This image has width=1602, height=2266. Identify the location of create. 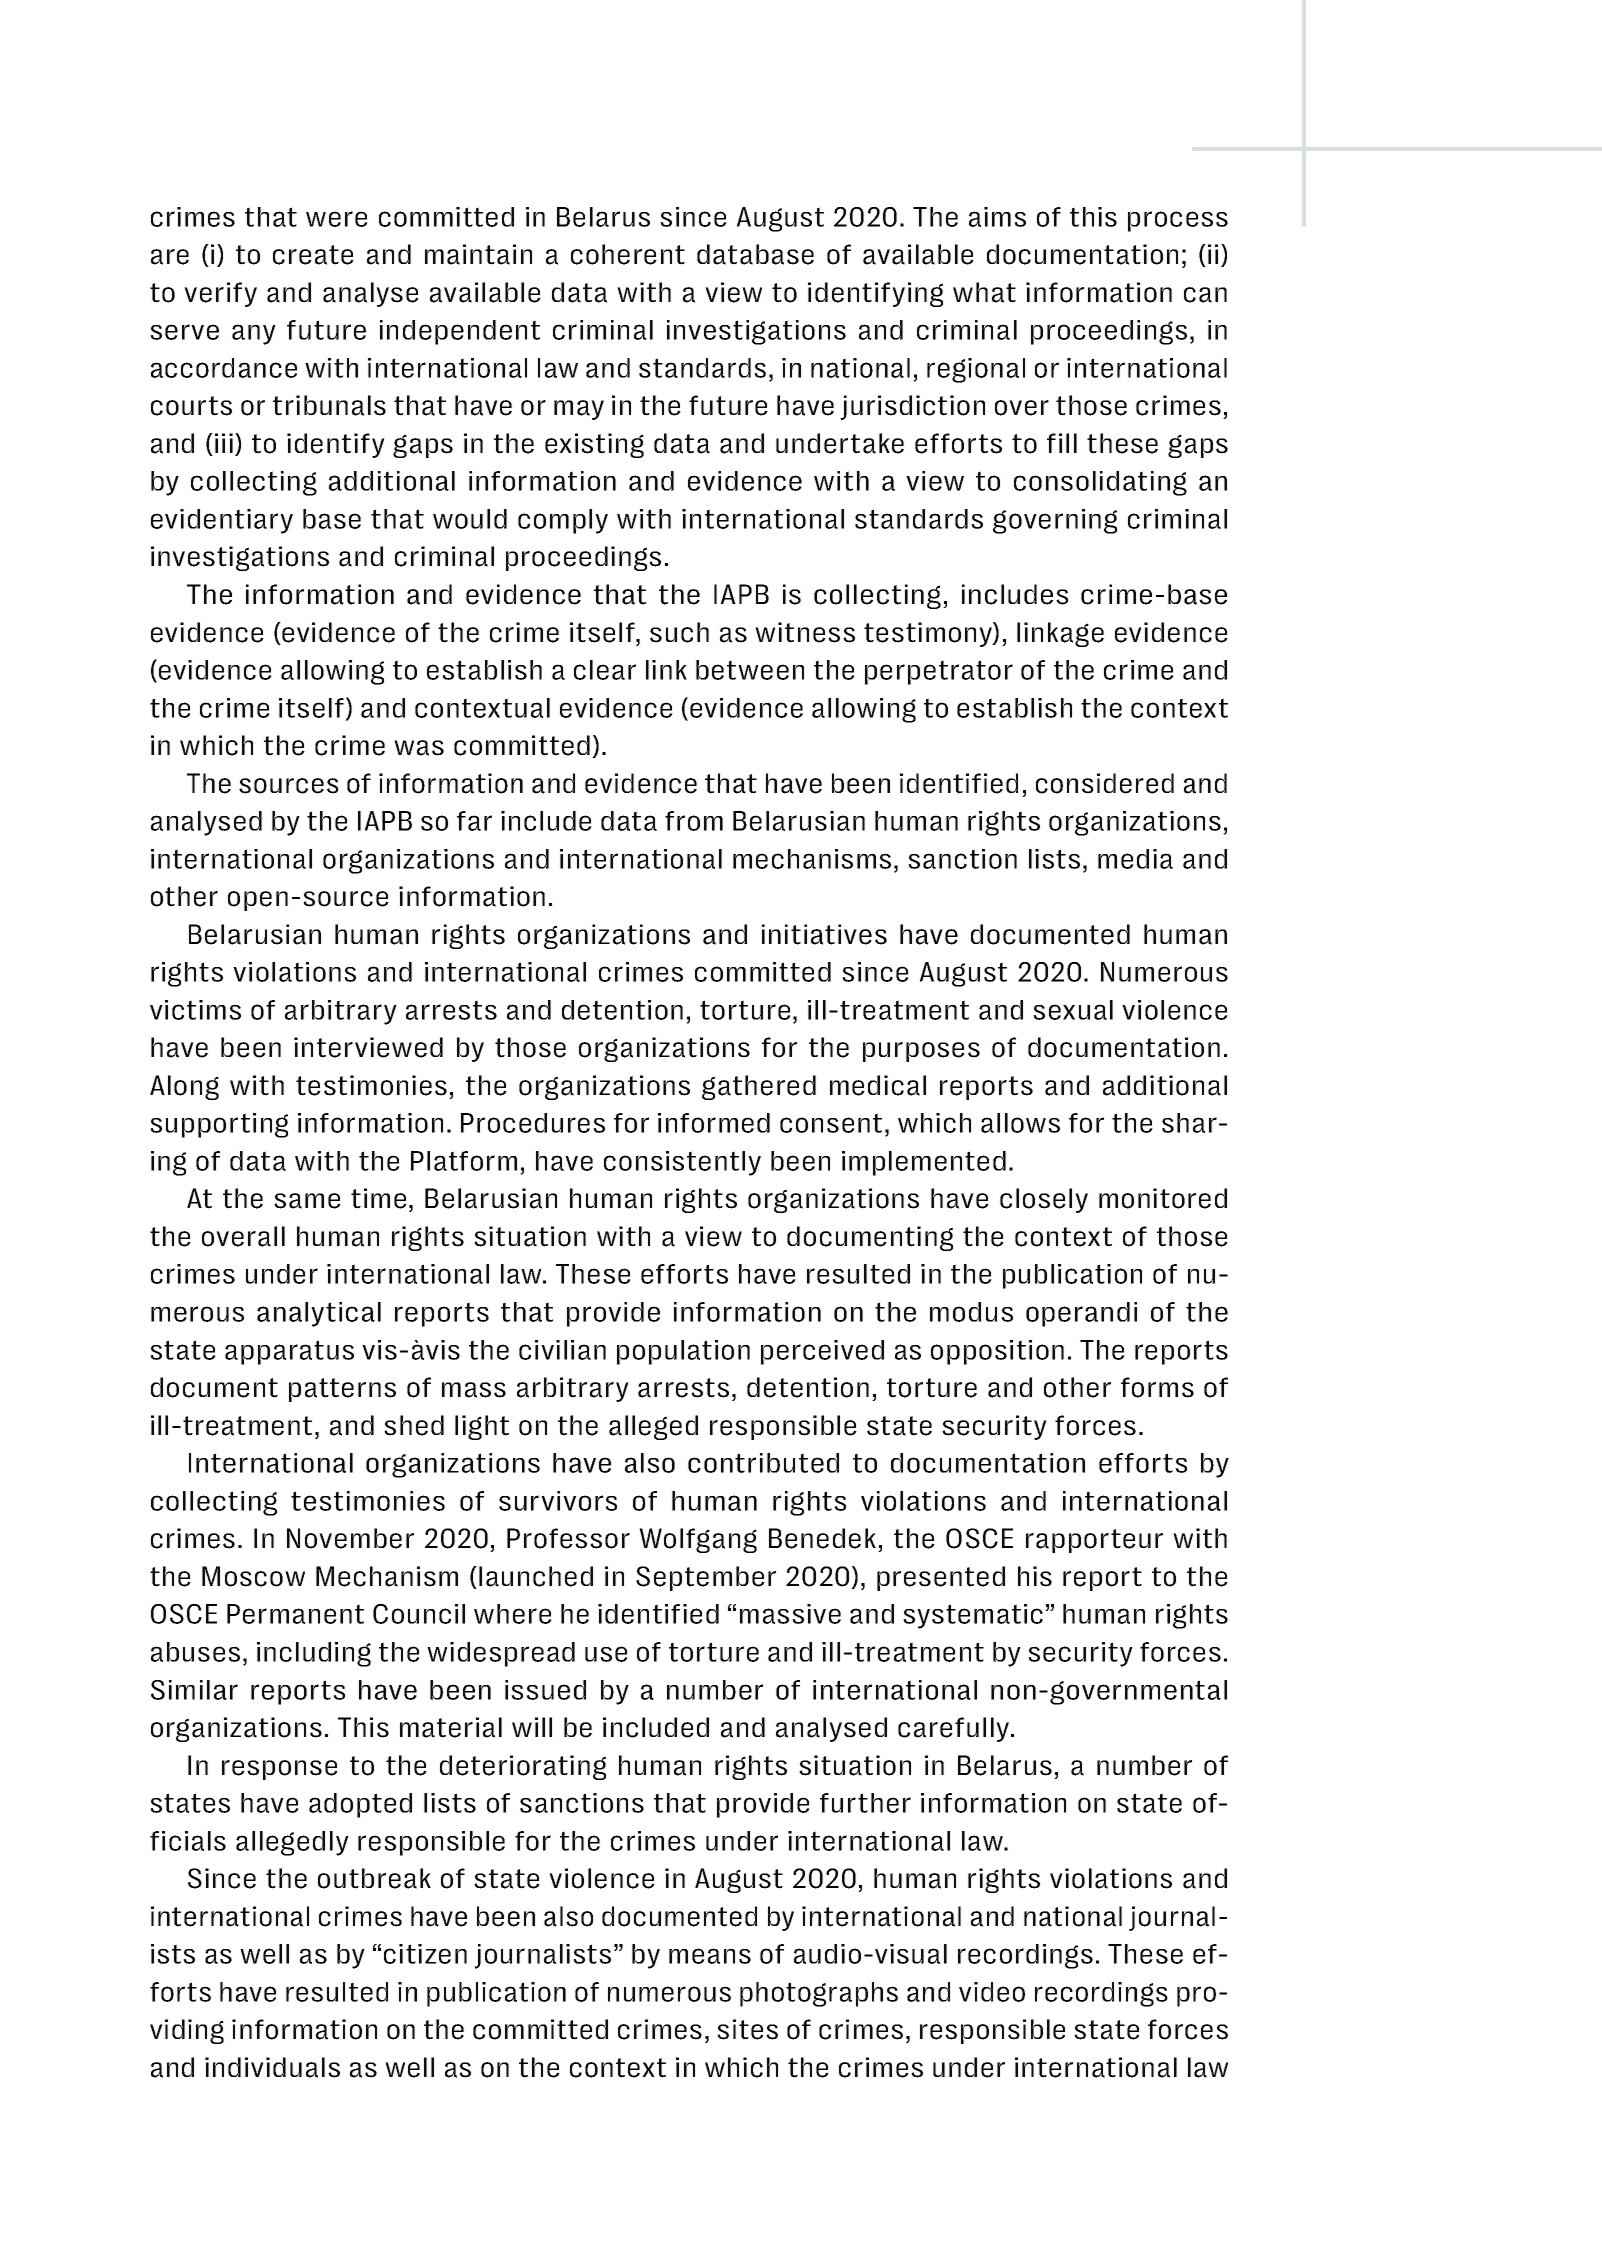
(313, 255).
